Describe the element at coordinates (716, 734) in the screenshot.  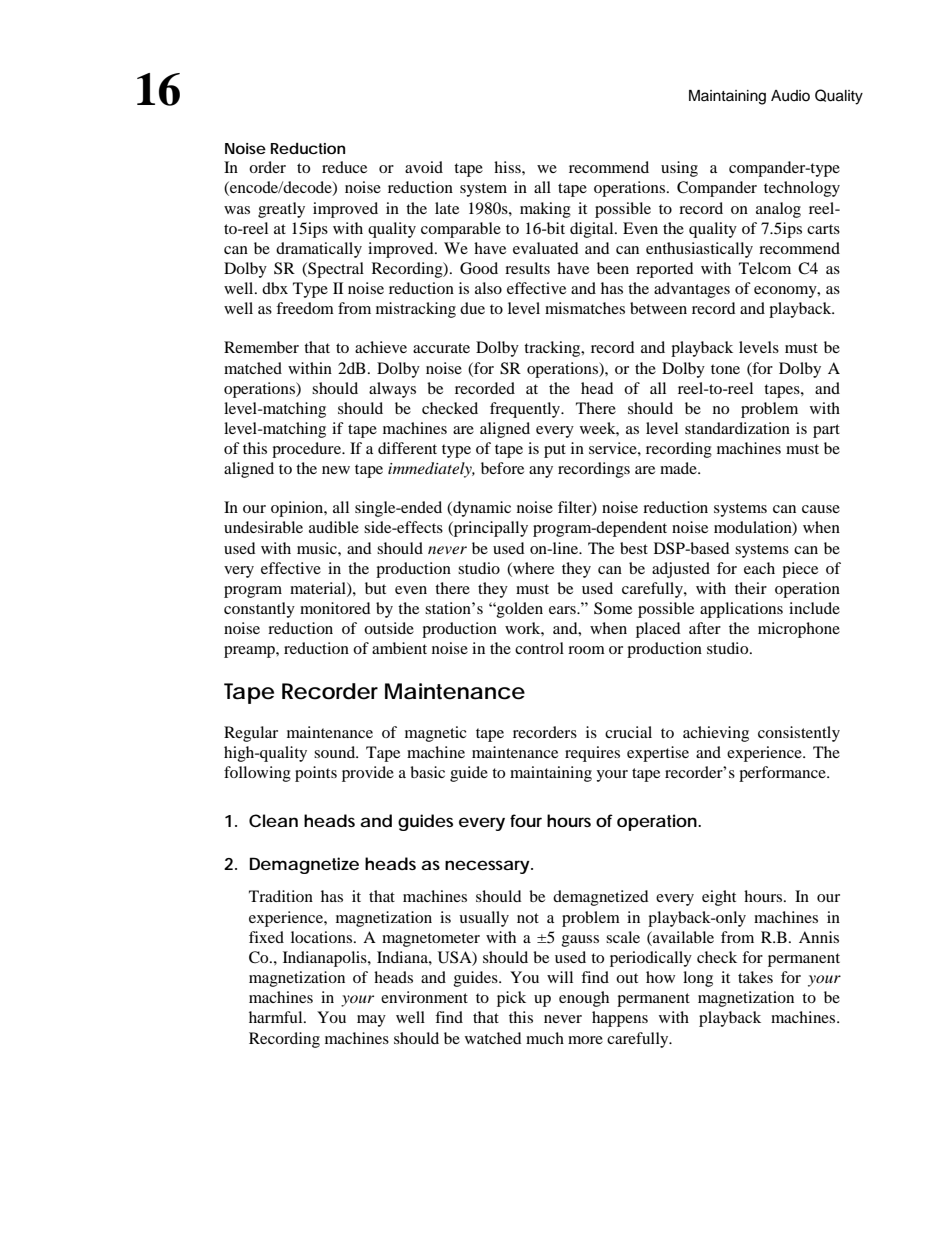
I see `achieving` at that location.
